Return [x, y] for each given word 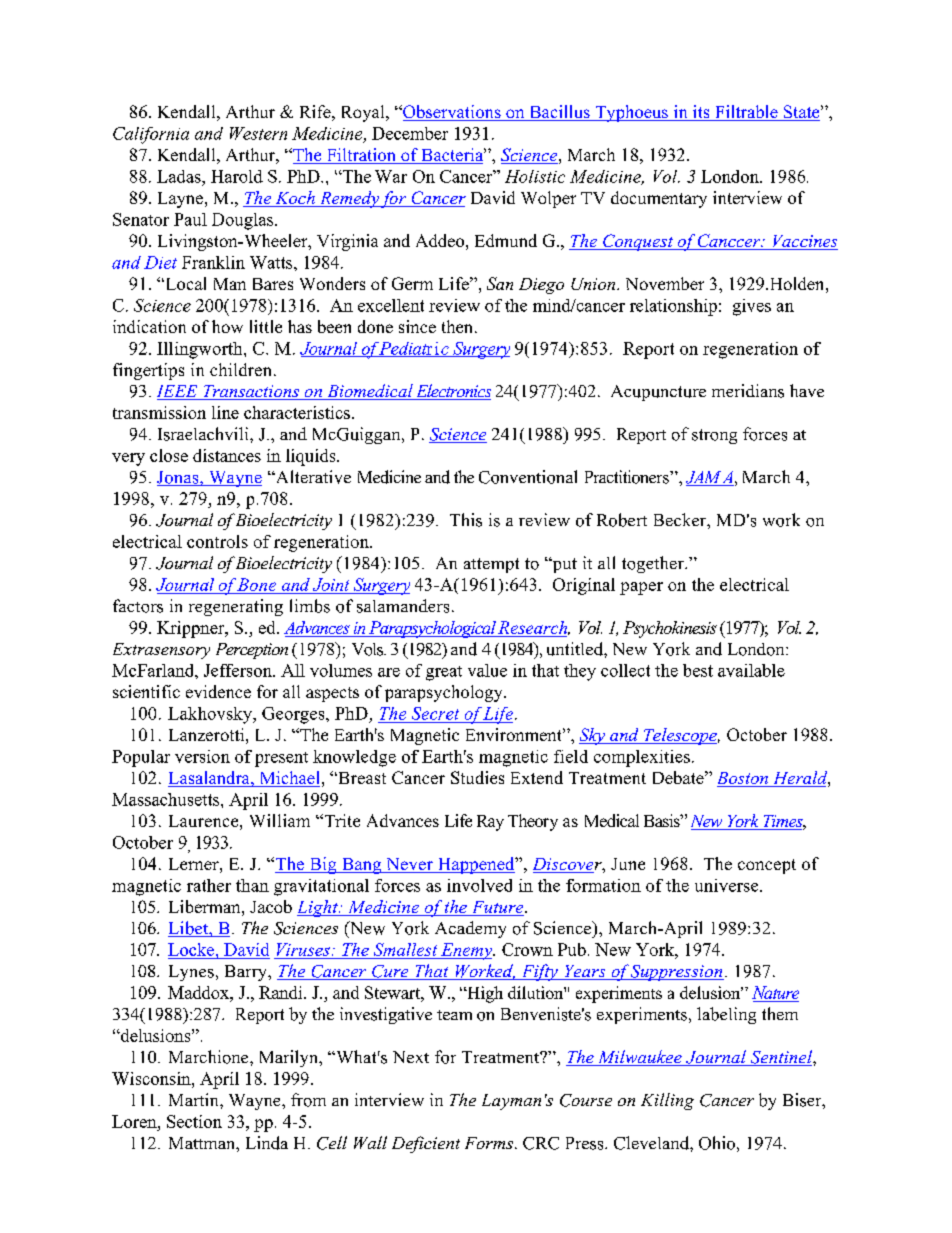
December [410, 133]
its [701, 113]
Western [258, 133]
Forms [489, 1143]
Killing [667, 1101]
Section [194, 1121]
